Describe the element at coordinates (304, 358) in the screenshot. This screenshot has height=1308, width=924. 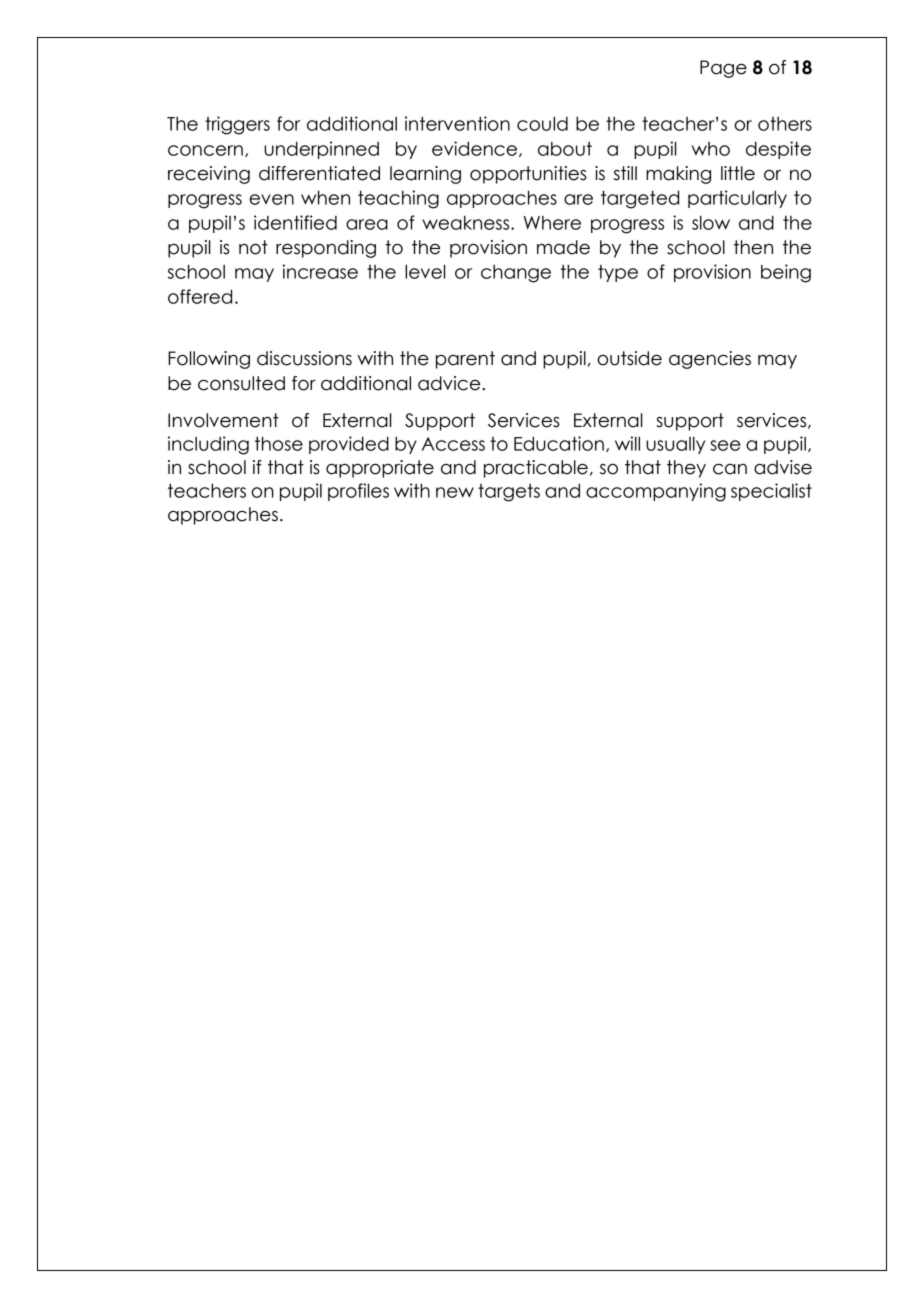
I see `discussions` at that location.
